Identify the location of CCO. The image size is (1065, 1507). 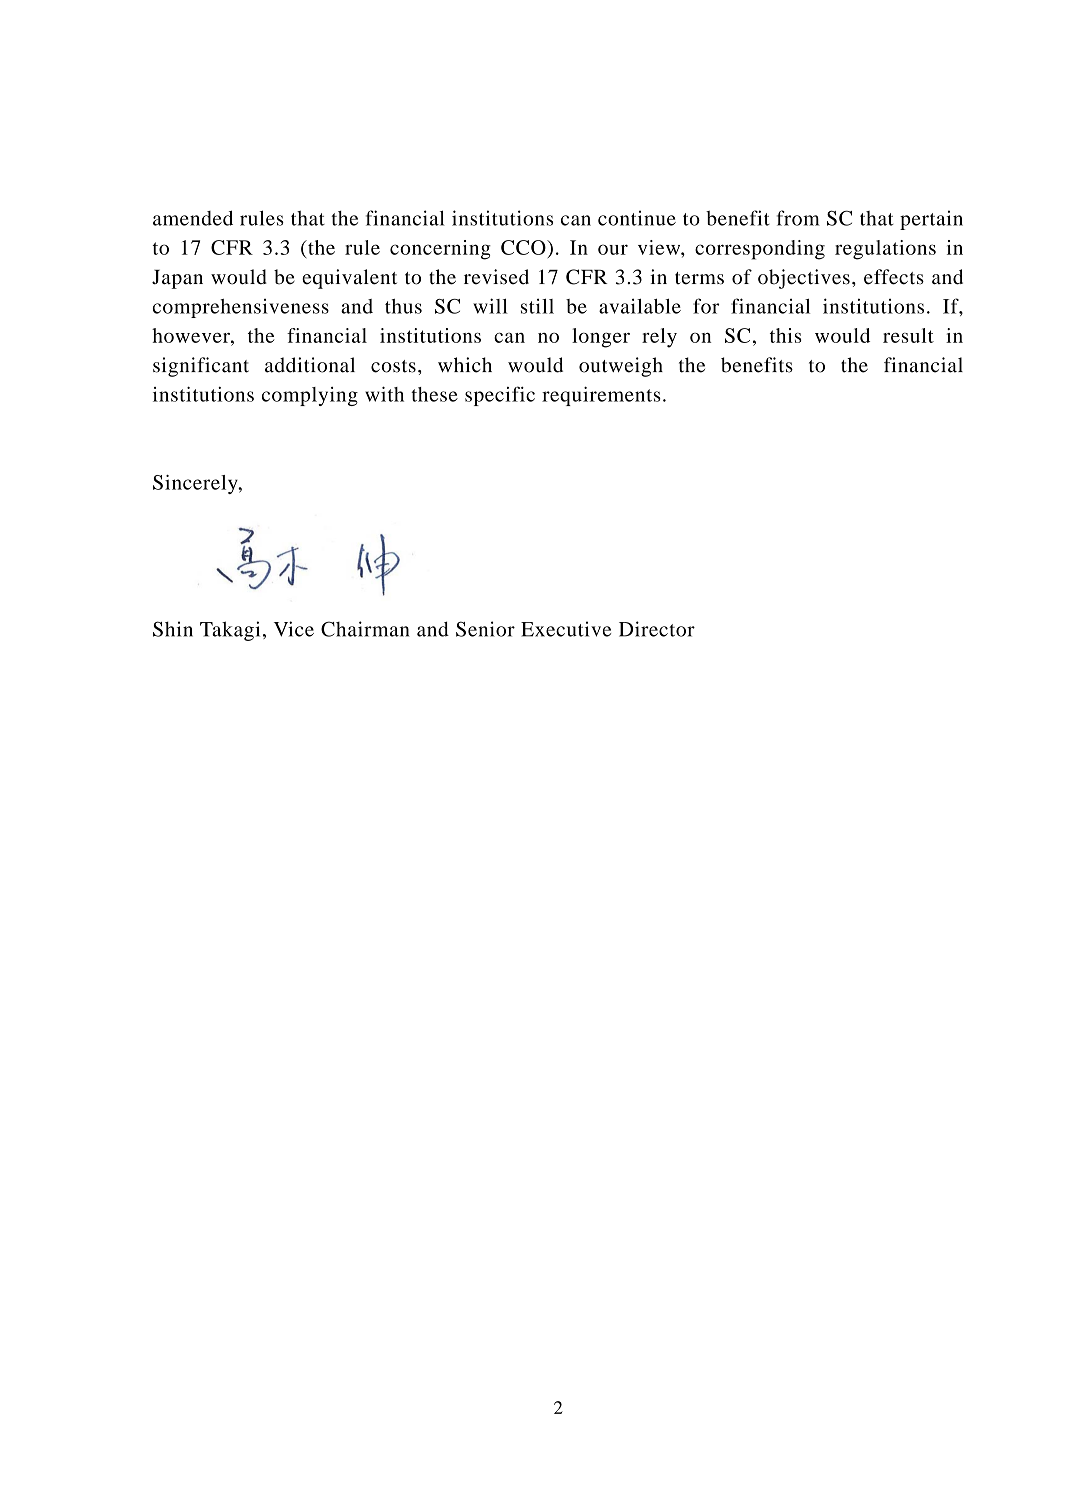
(524, 247).
